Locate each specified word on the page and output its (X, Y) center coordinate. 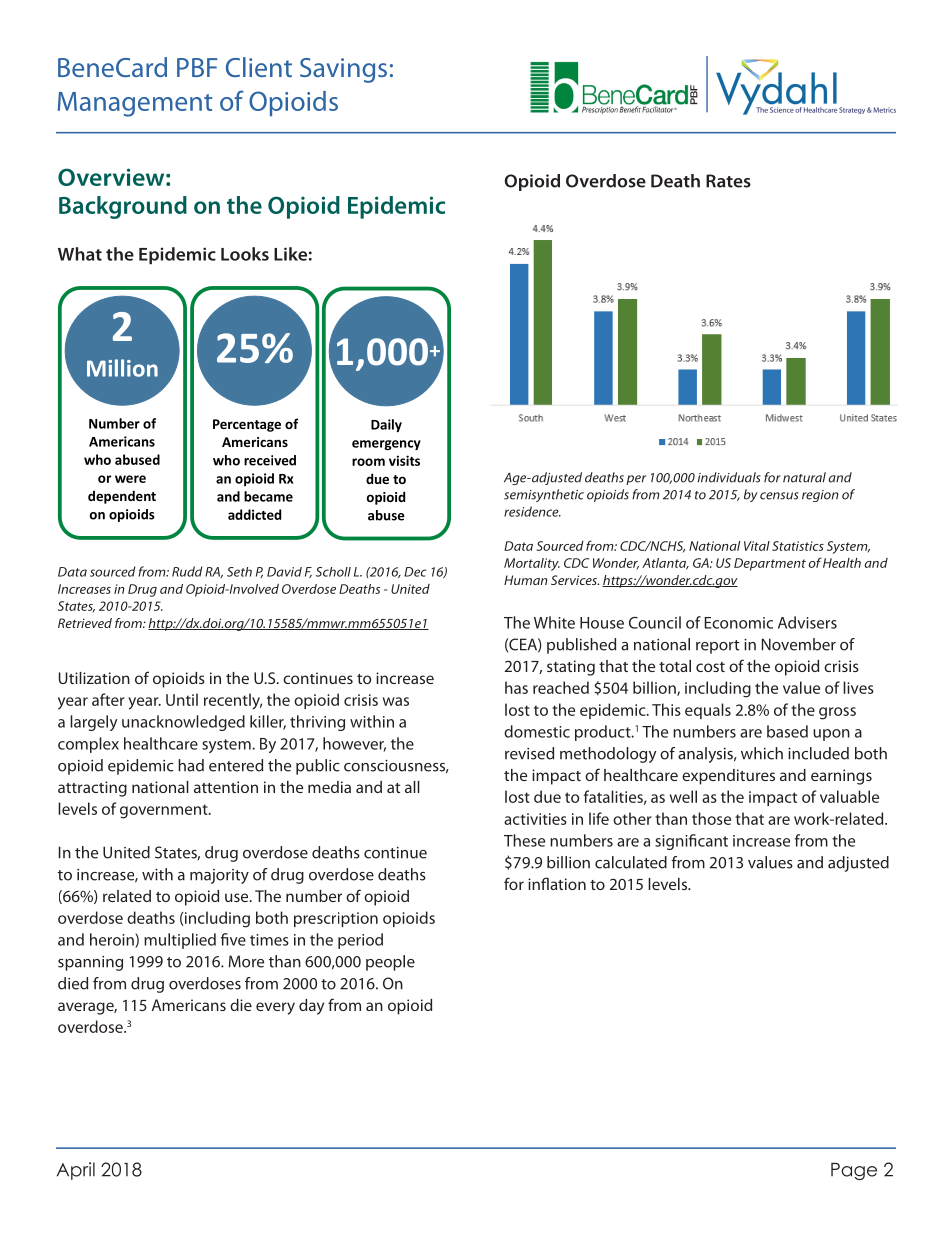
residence (532, 511)
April (76, 1171)
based (787, 731)
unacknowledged (183, 723)
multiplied (180, 941)
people (390, 963)
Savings (343, 70)
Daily (386, 425)
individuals (729, 477)
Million (122, 368)
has (516, 687)
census (779, 496)
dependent (122, 497)
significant (691, 842)
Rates (728, 181)
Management (135, 104)
